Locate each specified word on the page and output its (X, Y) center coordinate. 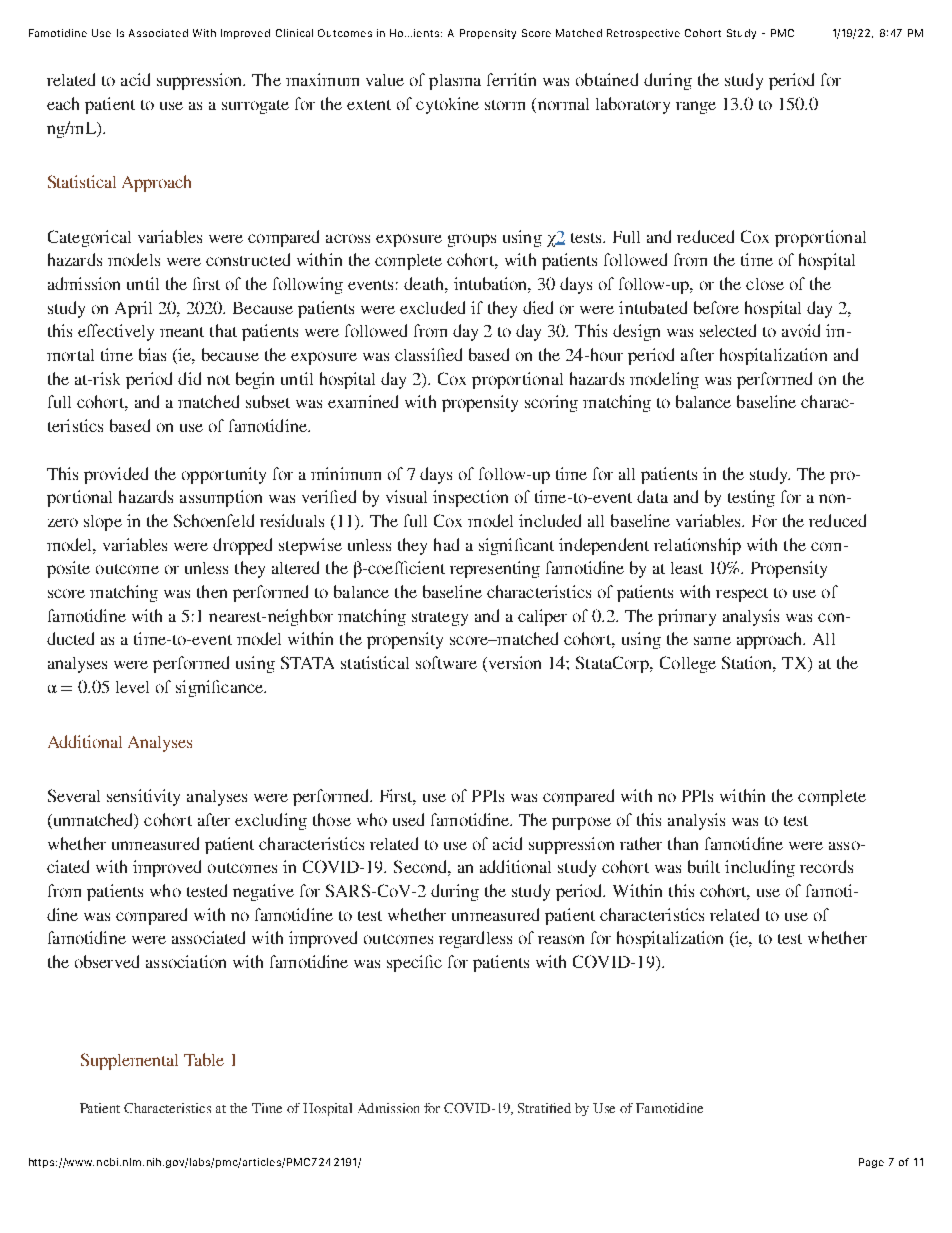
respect (742, 595)
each (63, 103)
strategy (440, 619)
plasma (455, 82)
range (696, 107)
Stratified (544, 1108)
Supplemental (129, 1061)
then (212, 591)
